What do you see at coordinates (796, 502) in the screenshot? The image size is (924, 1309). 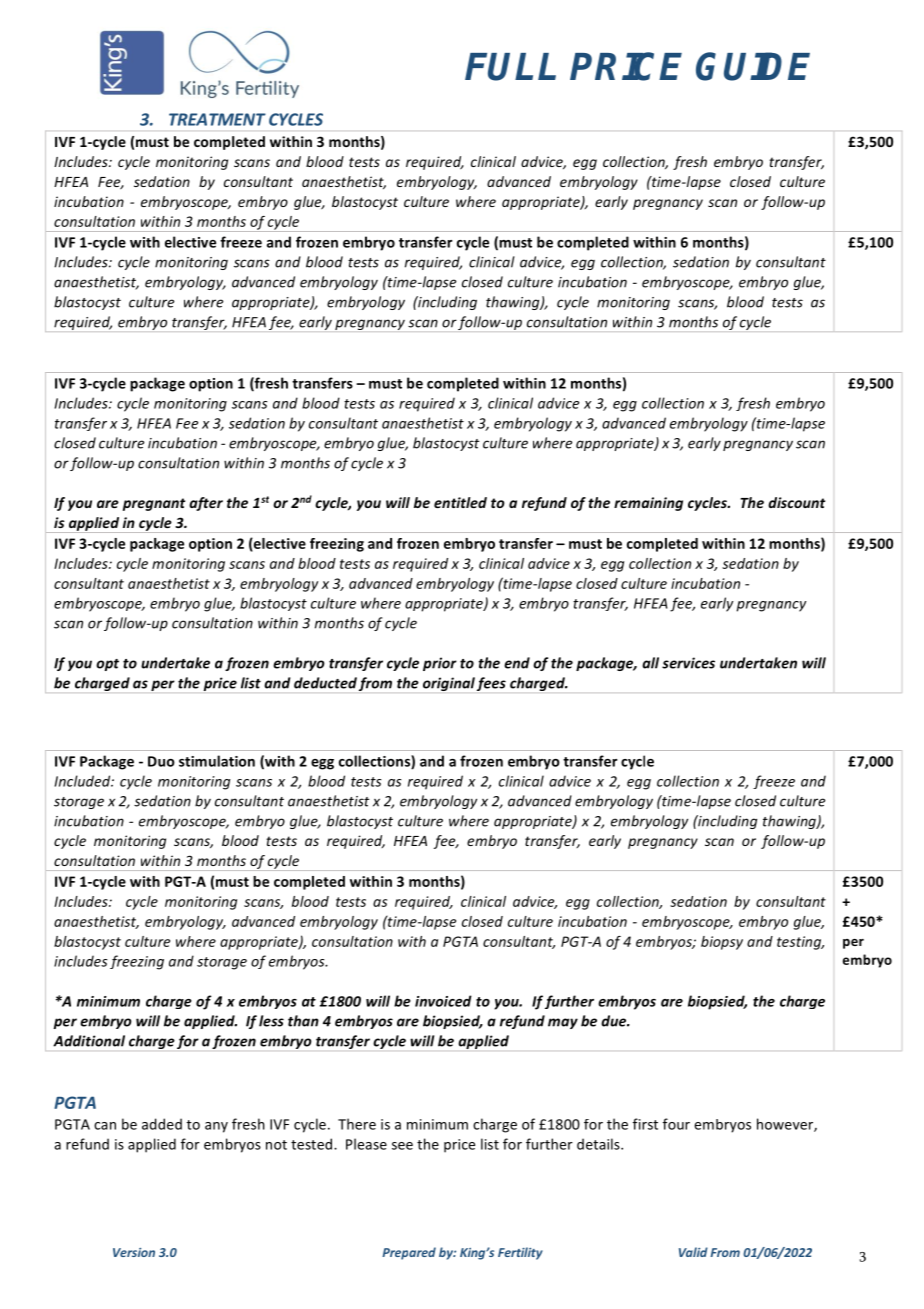 I see `discount` at bounding box center [796, 502].
